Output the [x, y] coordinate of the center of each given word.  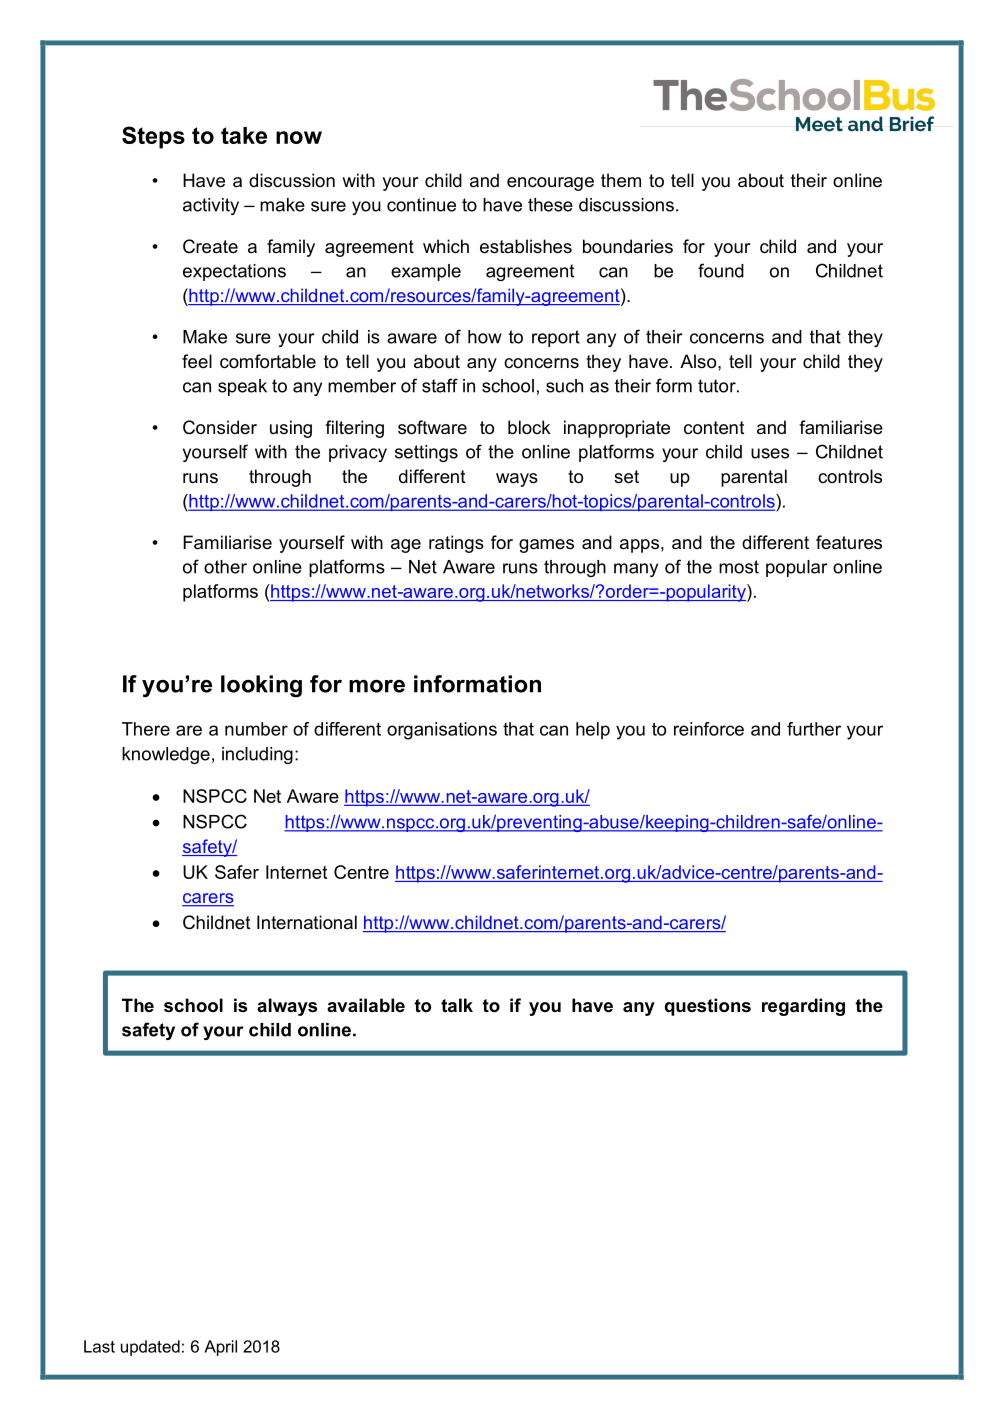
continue [421, 205]
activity [211, 206]
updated [150, 1348]
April [220, 1348]
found [721, 270]
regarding [803, 1007]
